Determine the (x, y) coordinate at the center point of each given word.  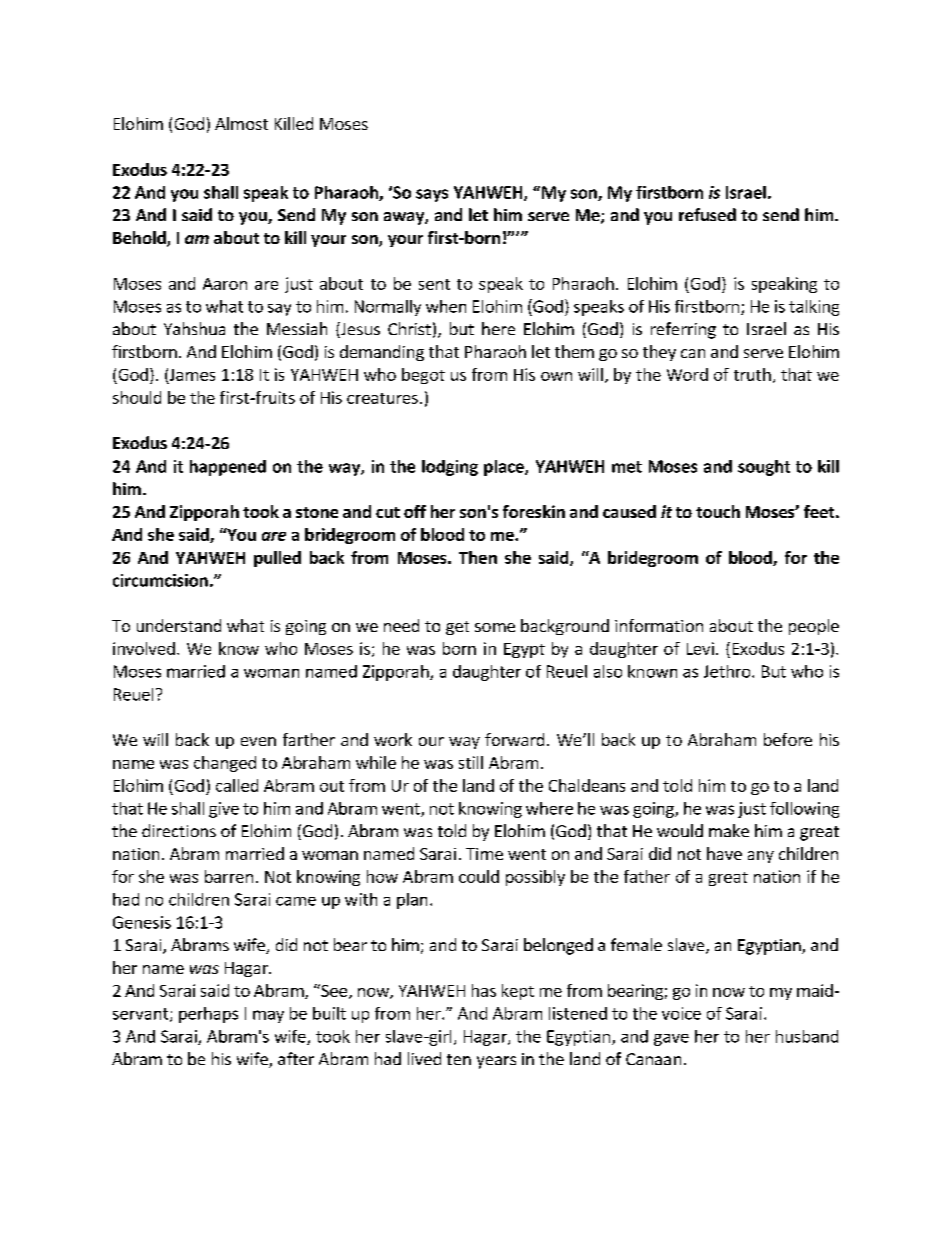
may (268, 1016)
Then (478, 557)
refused (707, 214)
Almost (241, 123)
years (496, 1062)
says (432, 195)
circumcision (160, 580)
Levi (700, 648)
